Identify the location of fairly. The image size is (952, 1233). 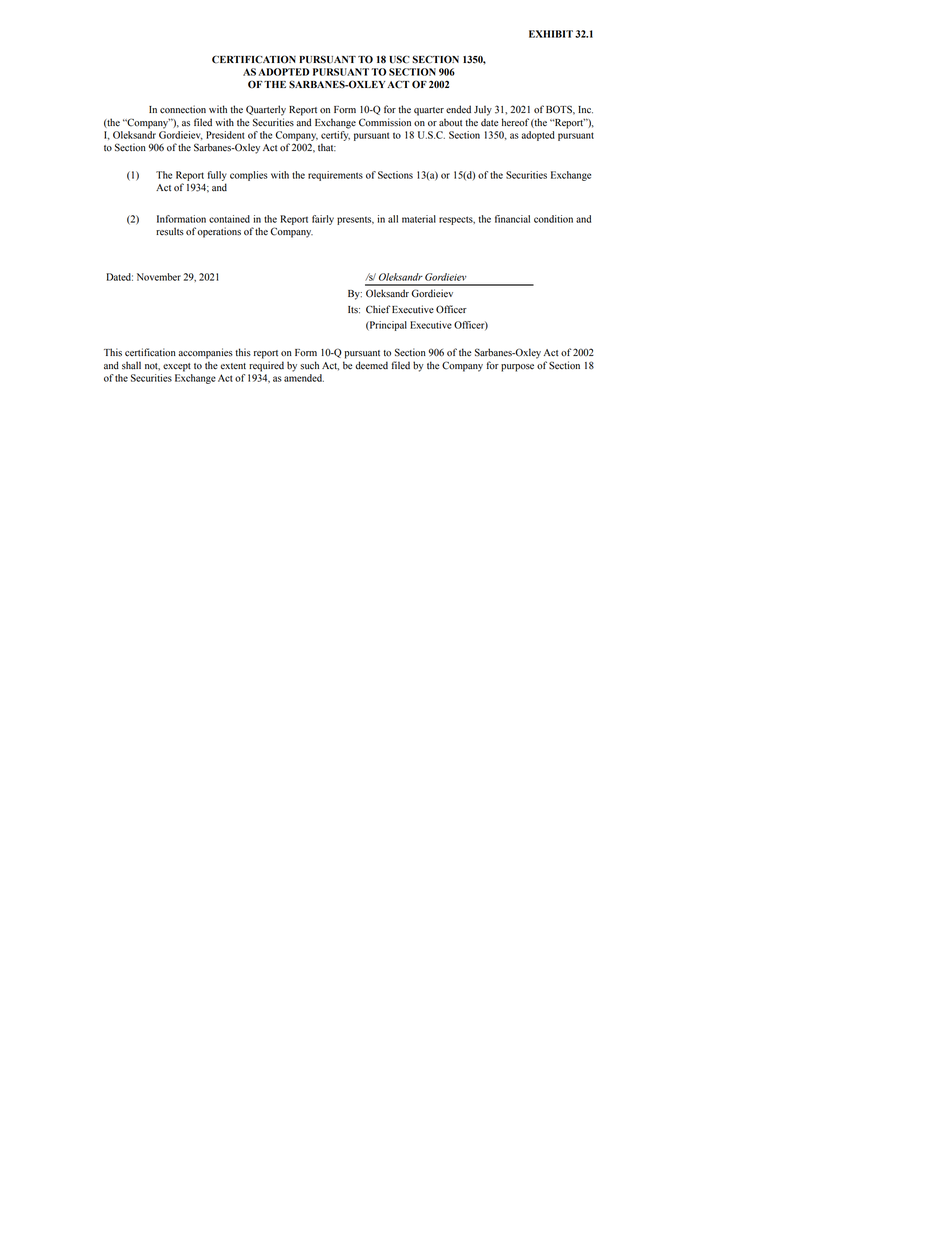
(323, 220).
